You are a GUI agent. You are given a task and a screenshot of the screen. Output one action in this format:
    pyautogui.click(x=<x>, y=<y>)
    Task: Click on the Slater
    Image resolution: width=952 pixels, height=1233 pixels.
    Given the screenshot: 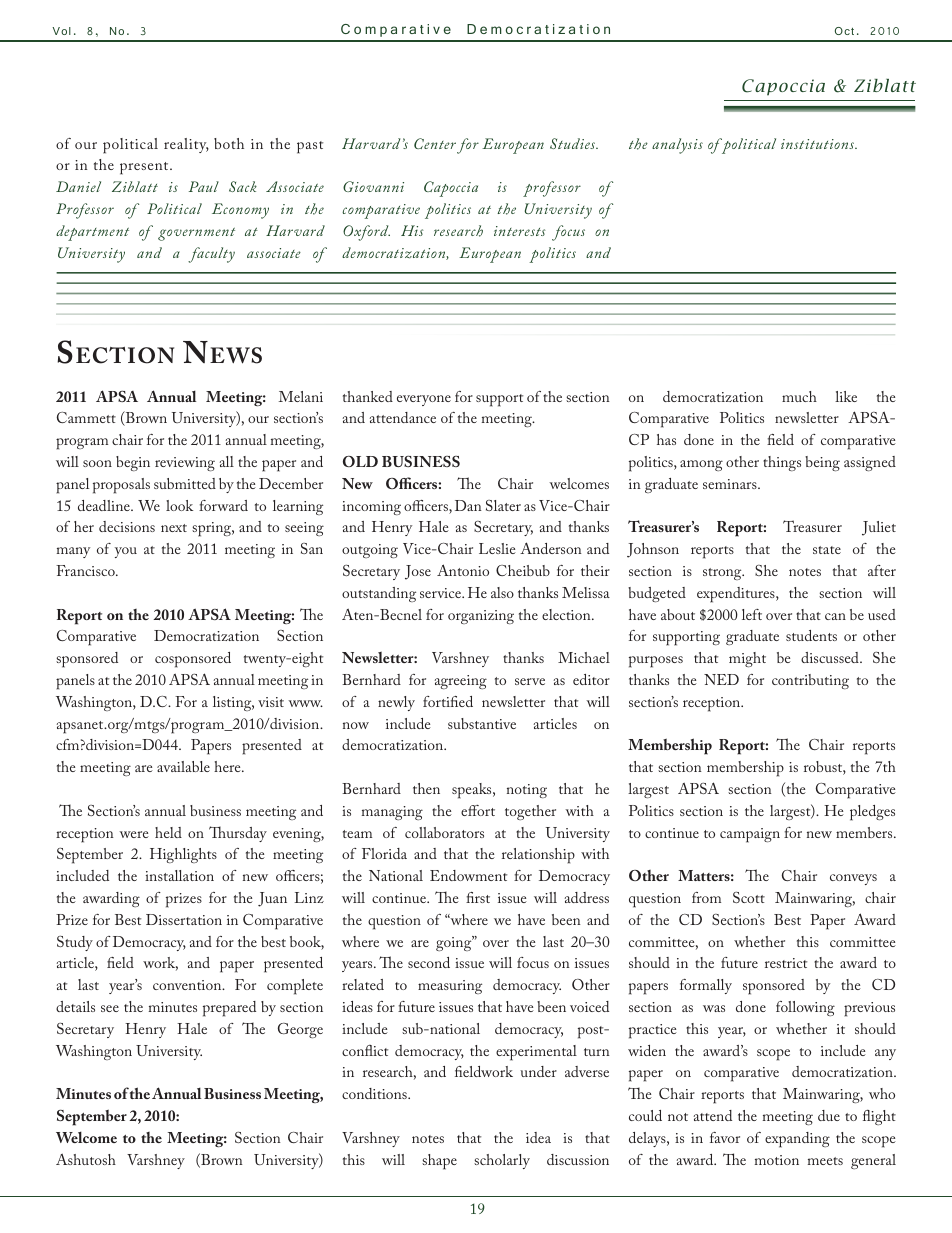 What is the action you would take?
    pyautogui.click(x=503, y=505)
